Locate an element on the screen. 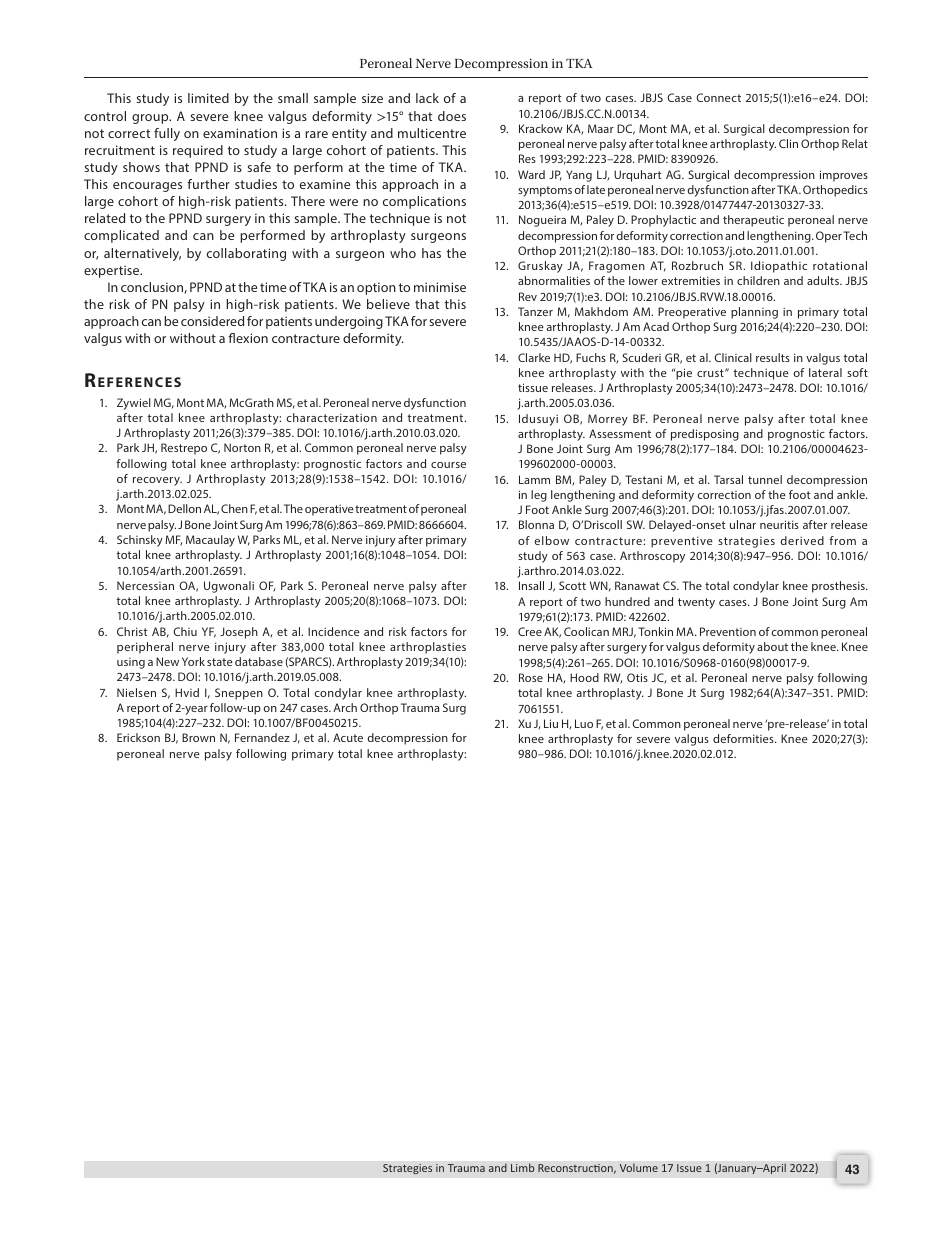 The image size is (952, 1233). Chiu is located at coordinates (185, 631).
